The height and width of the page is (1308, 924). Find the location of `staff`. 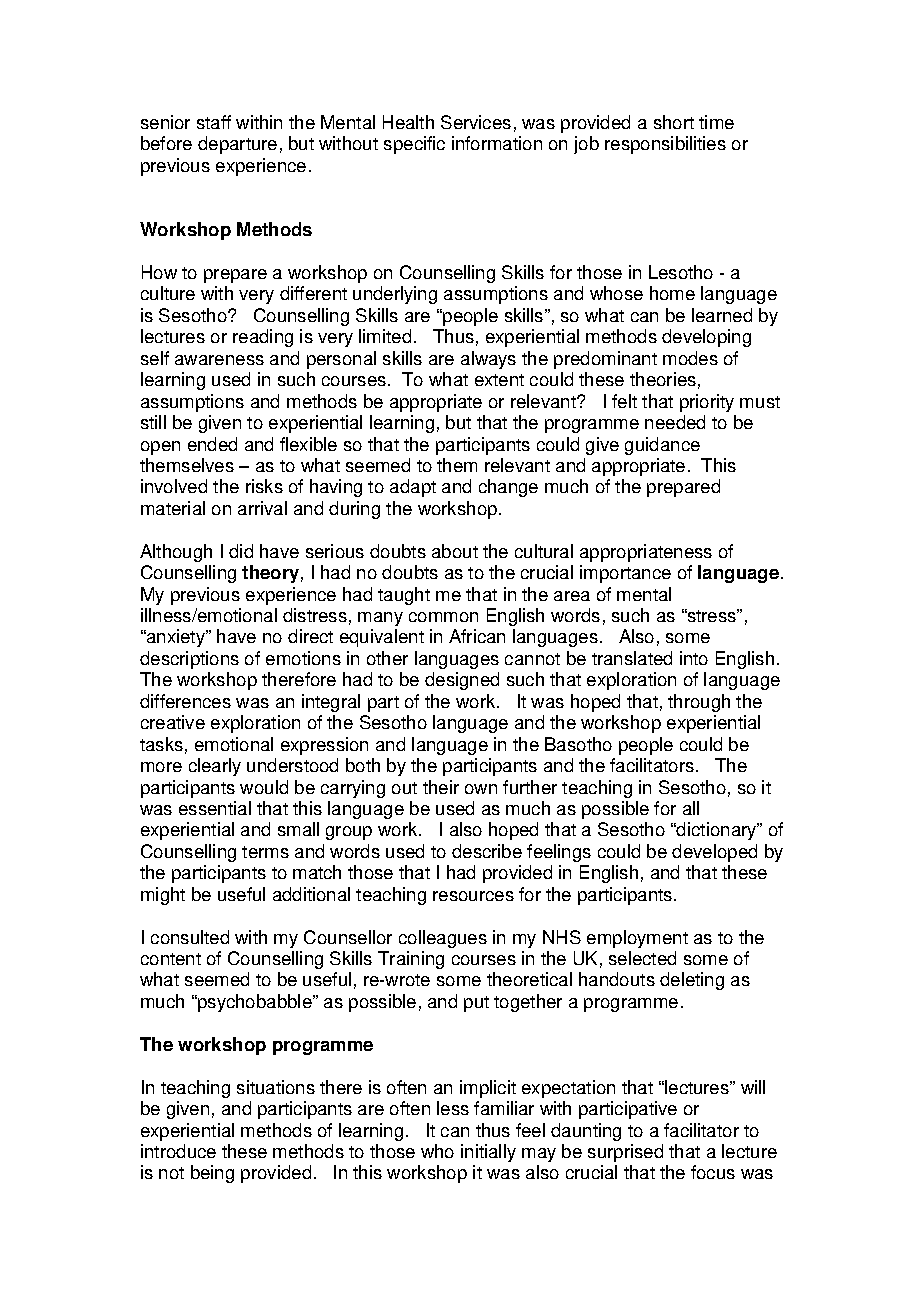

staff is located at coordinates (214, 122).
